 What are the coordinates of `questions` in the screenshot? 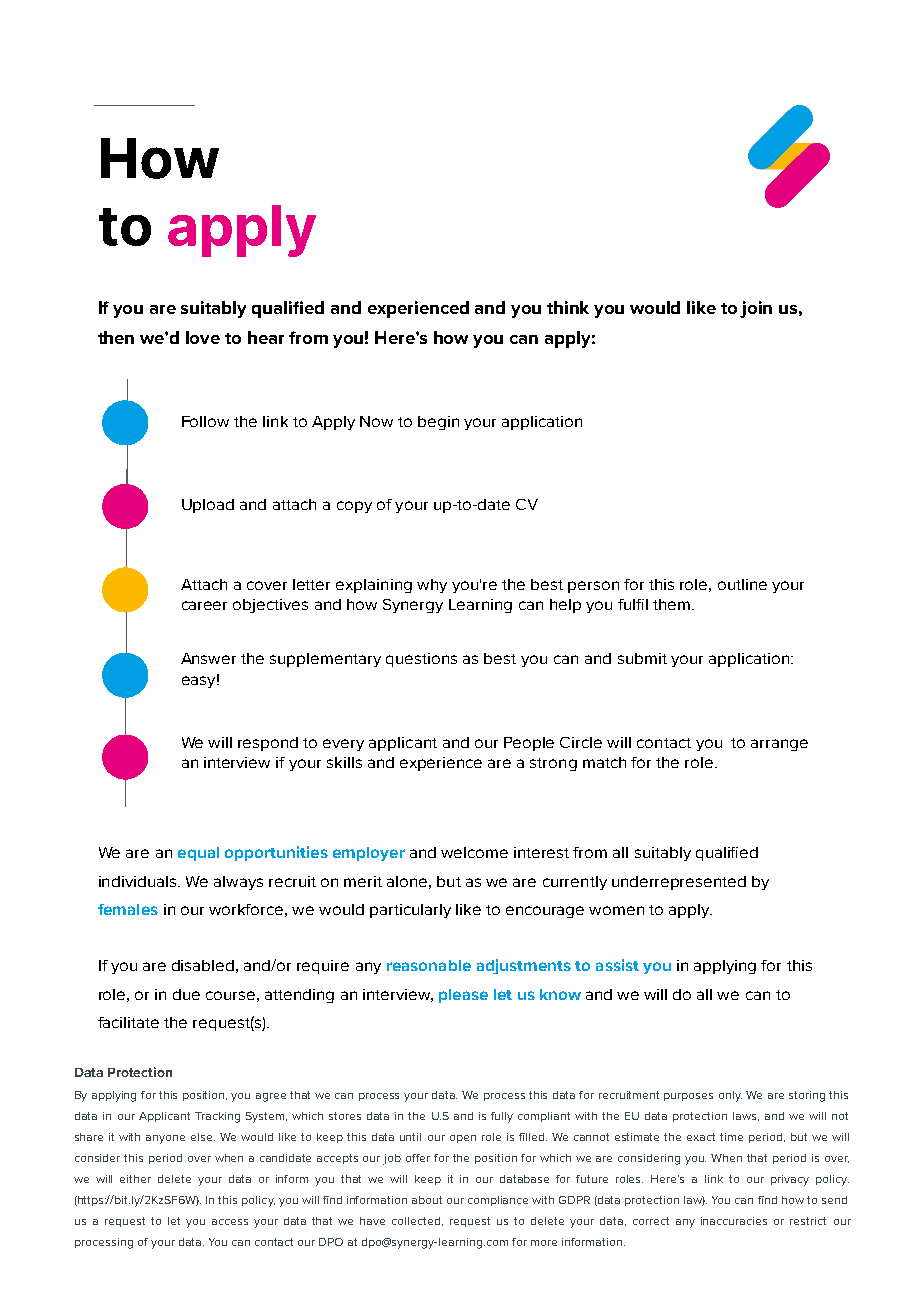 It's located at (421, 660).
